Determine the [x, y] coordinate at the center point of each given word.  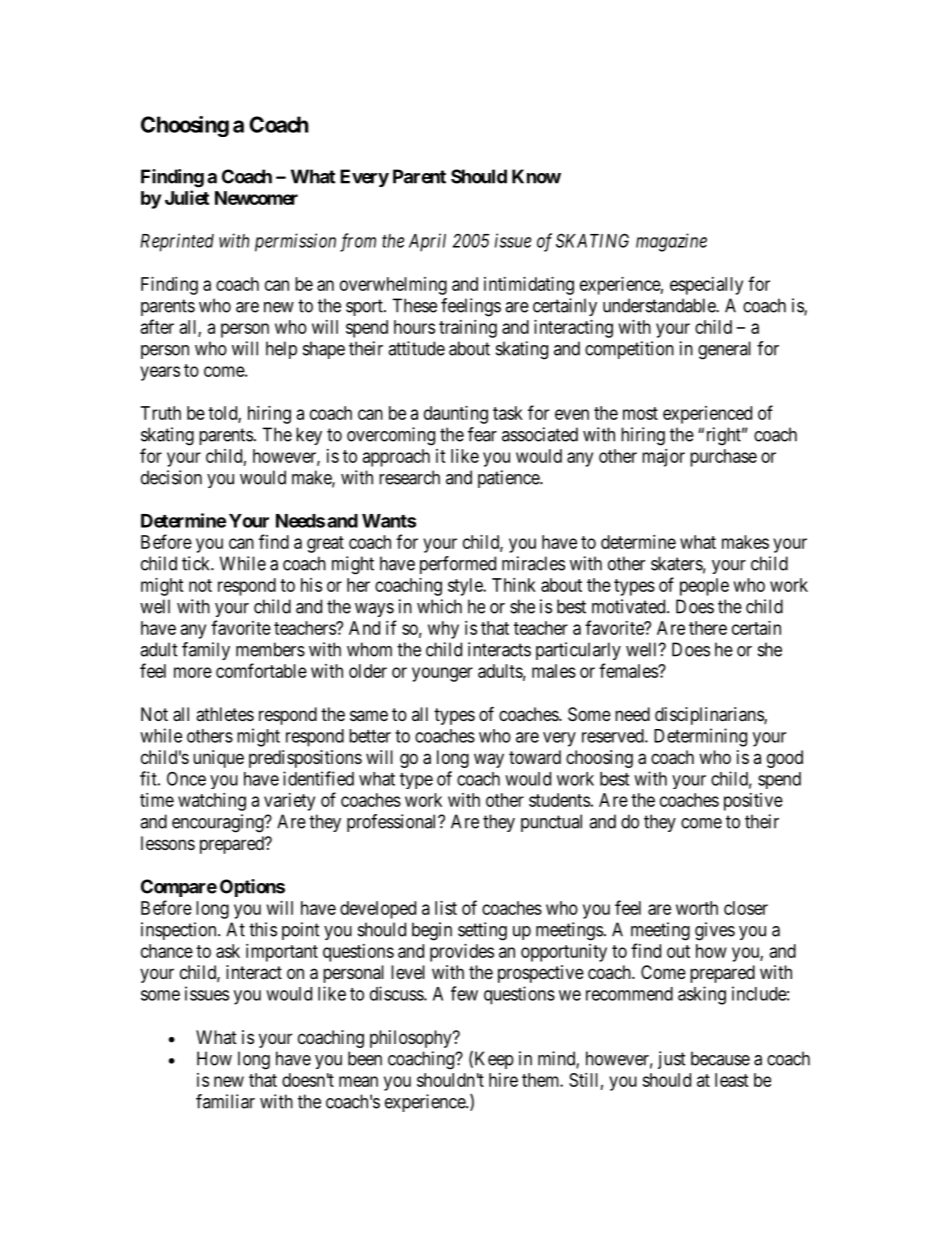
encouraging [219, 823]
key [309, 436]
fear [482, 434]
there [708, 628]
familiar [225, 1101]
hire [503, 1080]
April [427, 242]
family [206, 651]
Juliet [187, 197]
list [446, 908]
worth [697, 908]
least [732, 1080]
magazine [671, 242]
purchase [723, 458]
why [443, 630]
